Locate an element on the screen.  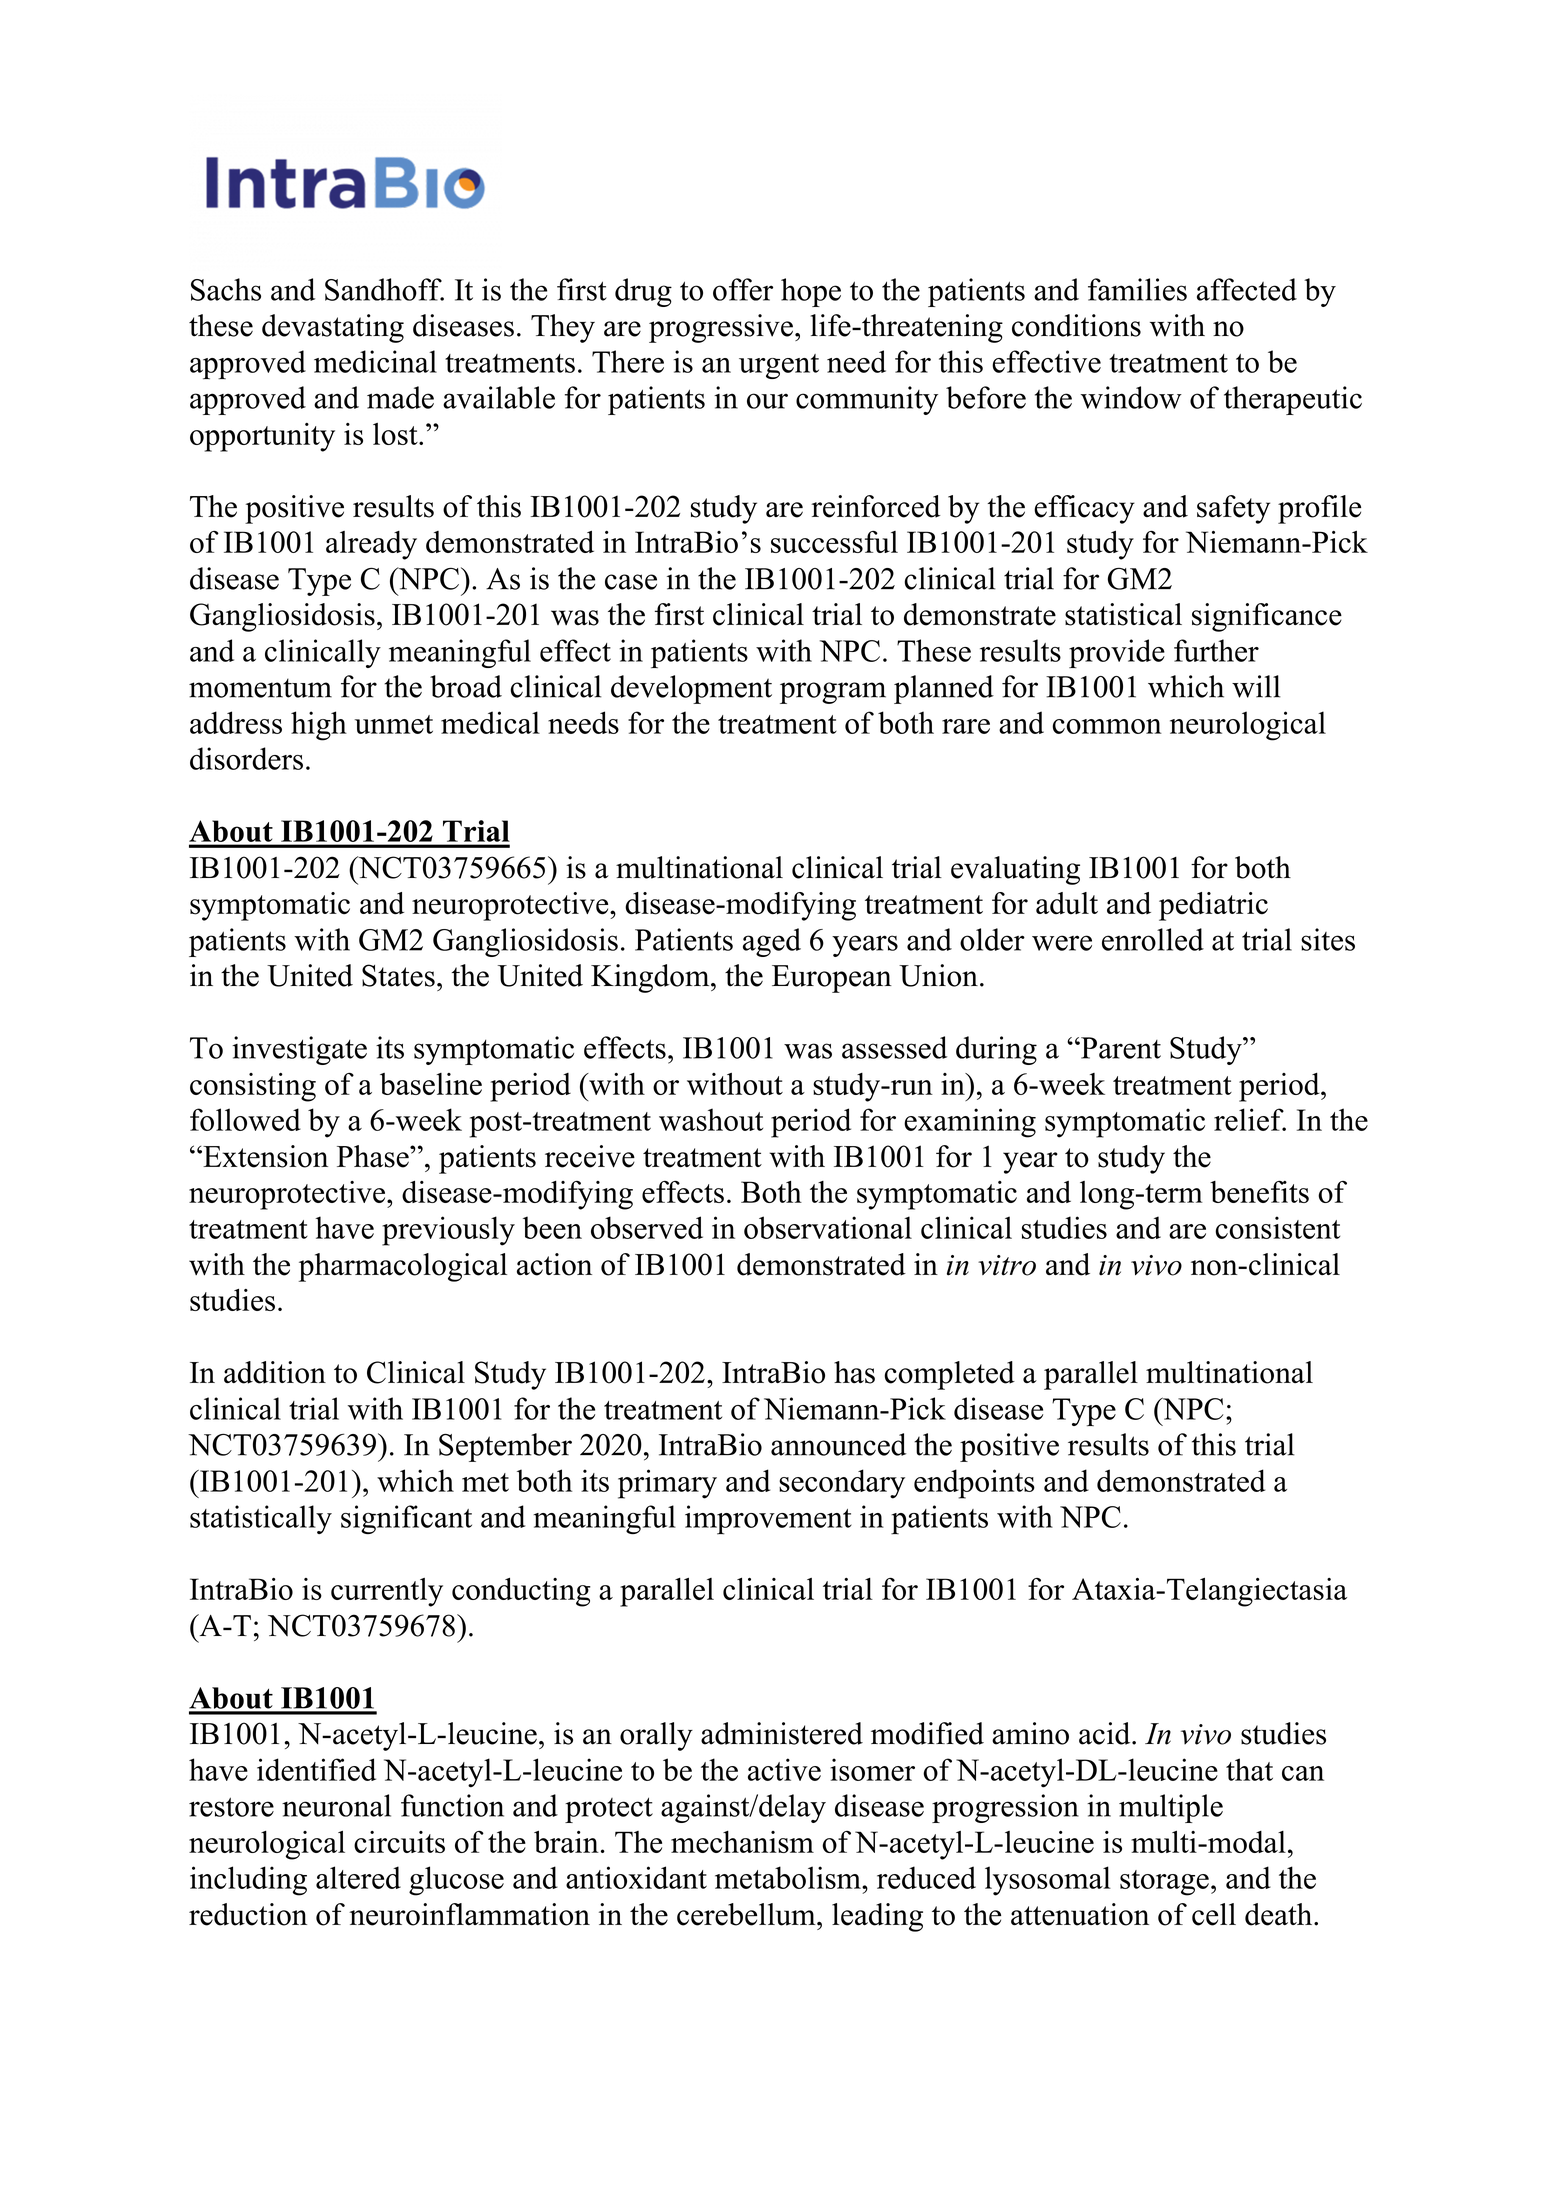
urgent is located at coordinates (779, 366).
